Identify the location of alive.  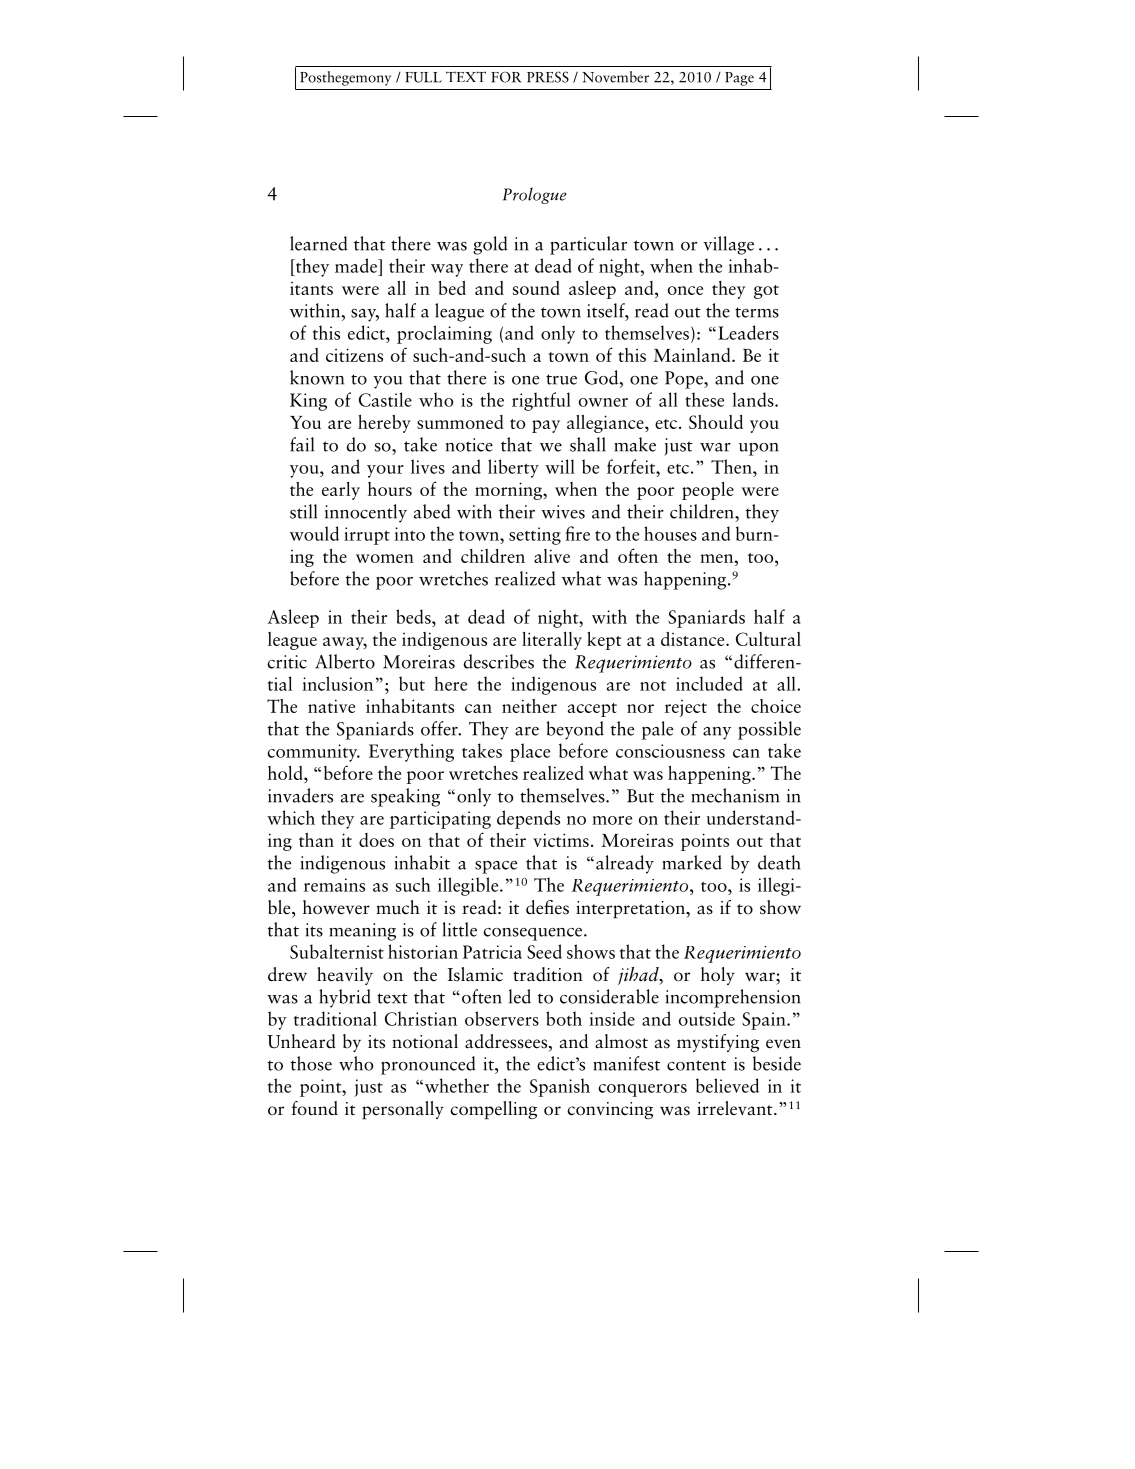
(552, 556).
